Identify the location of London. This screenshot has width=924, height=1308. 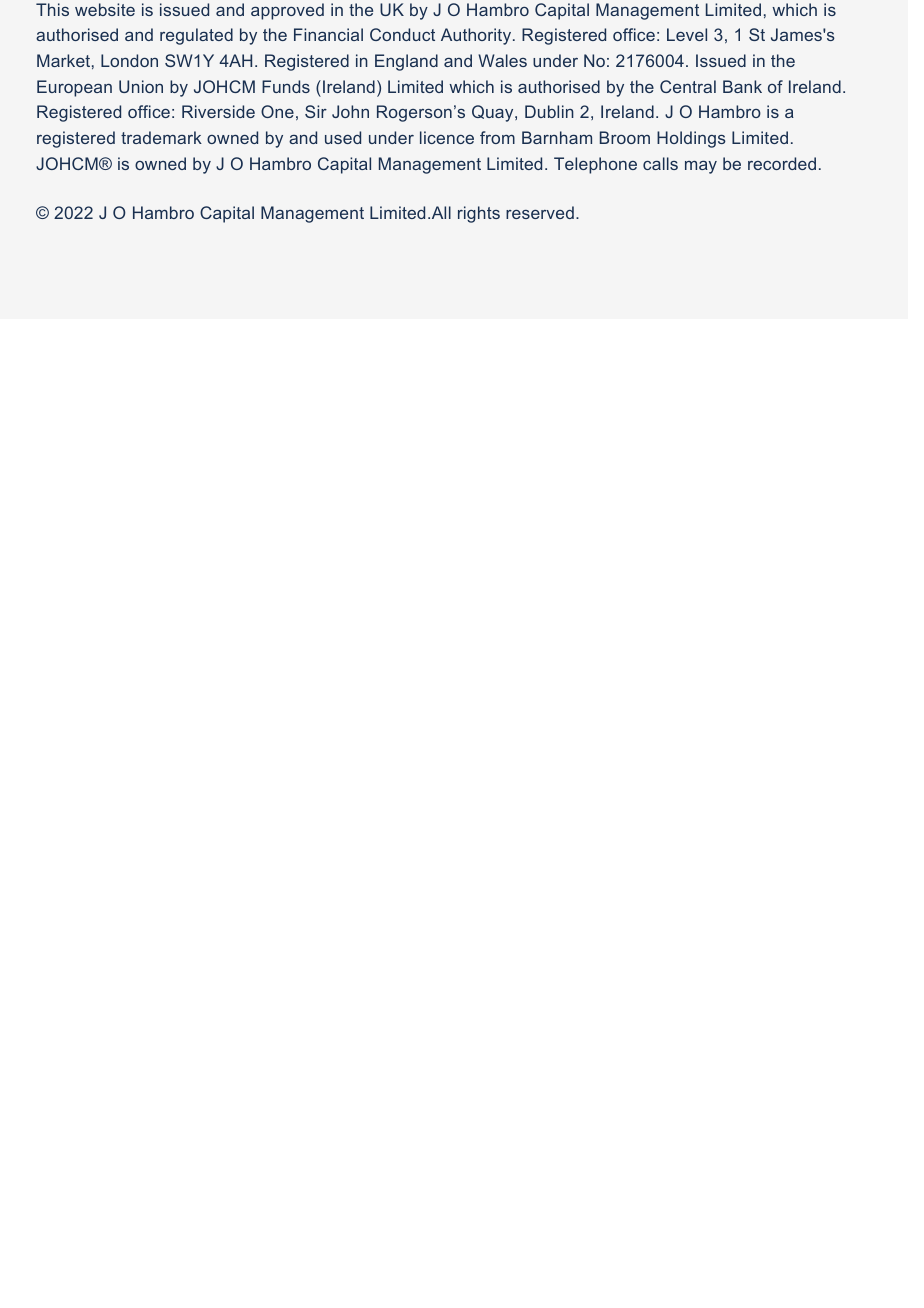
(129, 60).
